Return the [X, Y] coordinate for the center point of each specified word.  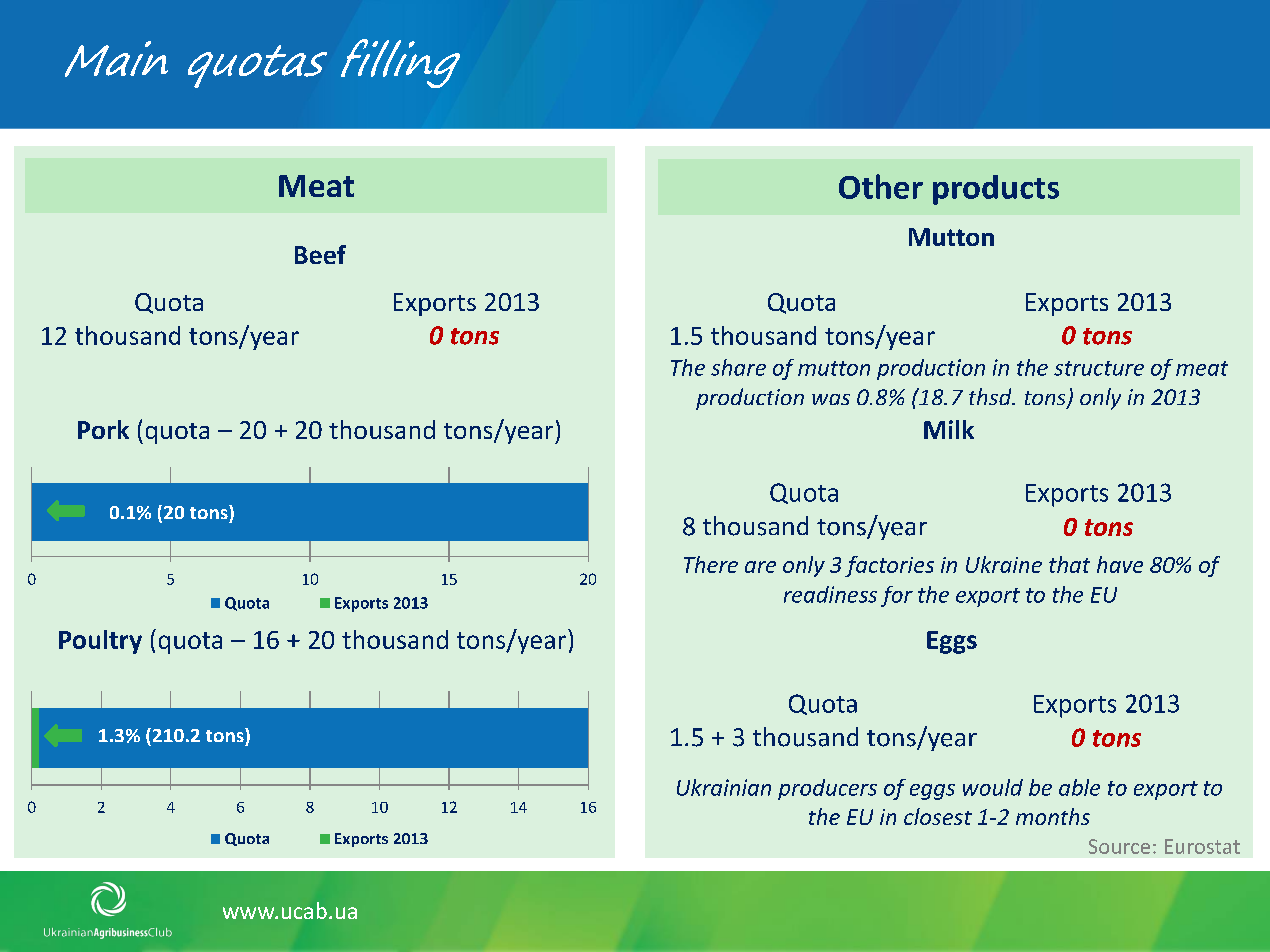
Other [881, 186]
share [738, 367]
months [1053, 816]
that [1069, 564]
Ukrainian [724, 787]
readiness [830, 594]
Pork [103, 429]
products [996, 190]
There [711, 564]
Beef [320, 254]
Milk [949, 429]
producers [827, 789]
